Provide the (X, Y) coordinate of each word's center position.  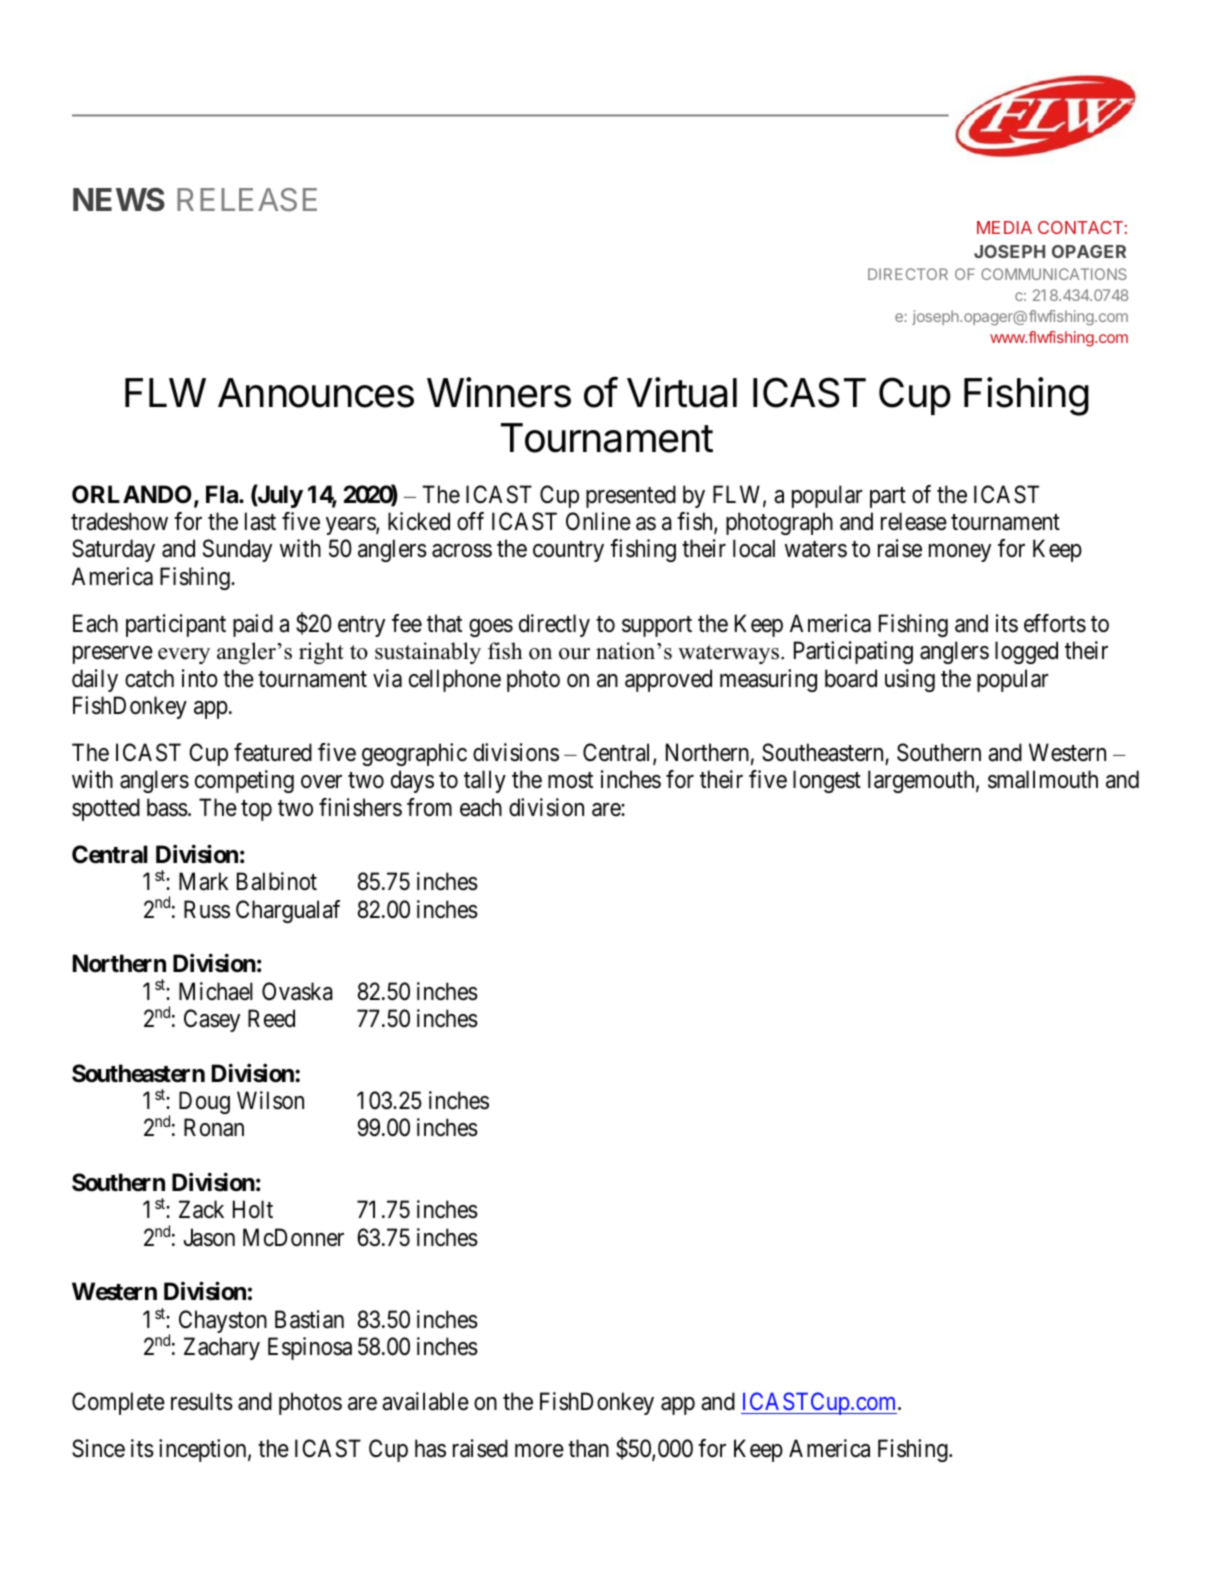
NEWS (119, 199)
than (588, 1448)
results (202, 1401)
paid (253, 625)
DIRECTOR (908, 274)
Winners (499, 392)
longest (827, 781)
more (539, 1451)
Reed (271, 1018)
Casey (212, 1020)
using (910, 680)
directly (554, 625)
